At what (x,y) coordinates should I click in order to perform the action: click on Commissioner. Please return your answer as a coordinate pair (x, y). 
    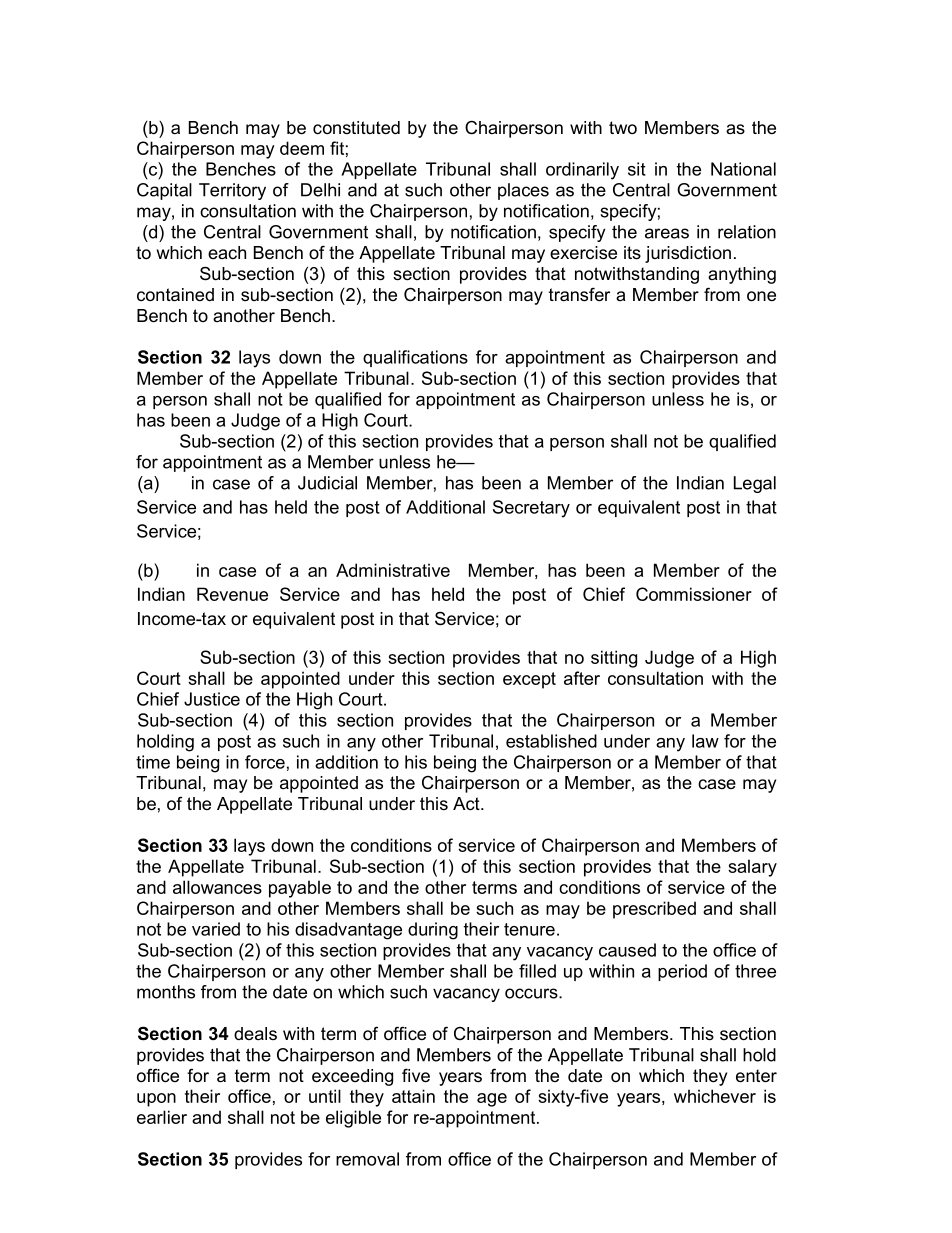
    Looking at the image, I should click on (694, 594).
